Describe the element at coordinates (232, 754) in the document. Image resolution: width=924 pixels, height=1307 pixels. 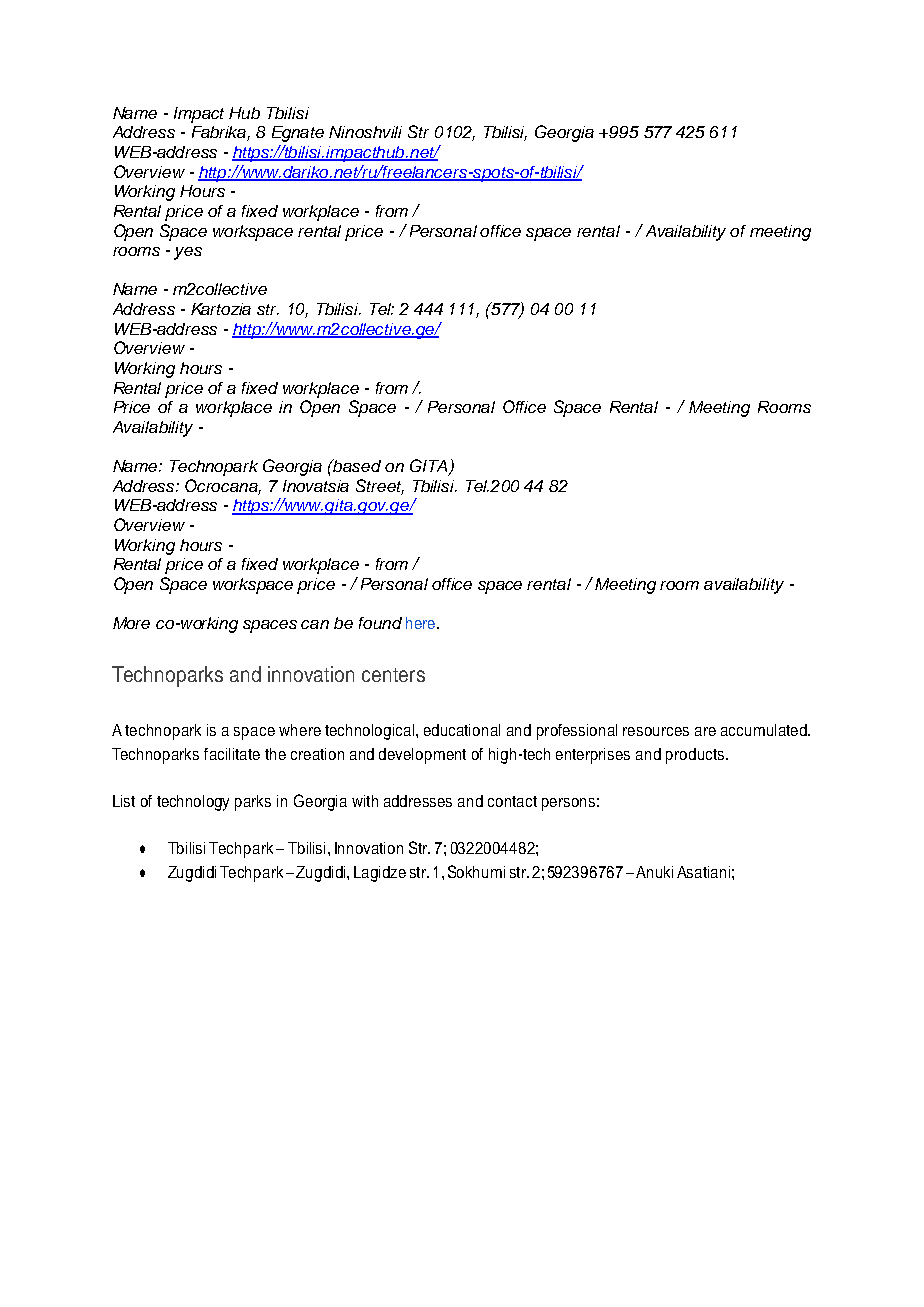
I see `facilitate` at that location.
